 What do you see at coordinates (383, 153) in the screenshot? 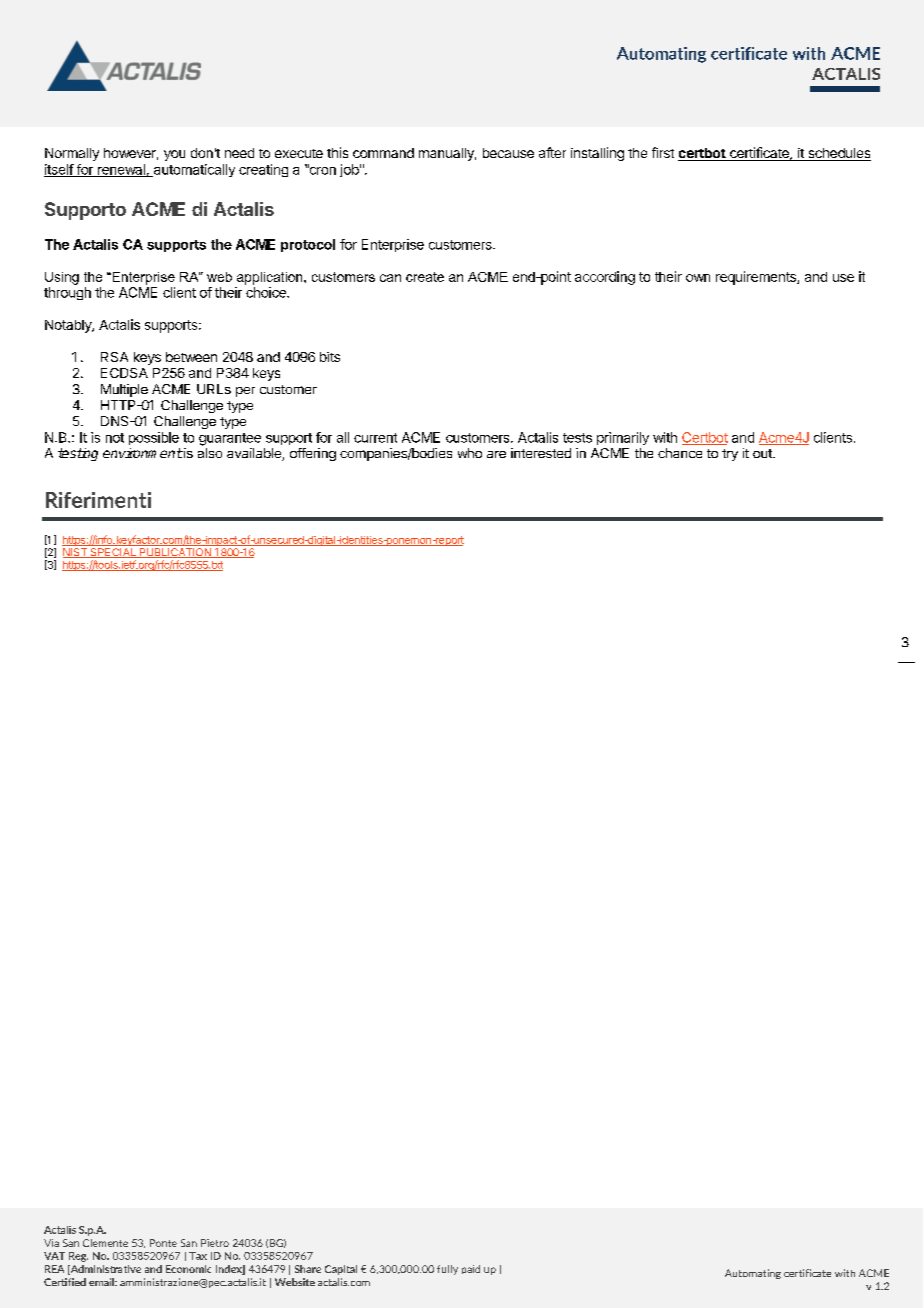
I see `command` at bounding box center [383, 153].
